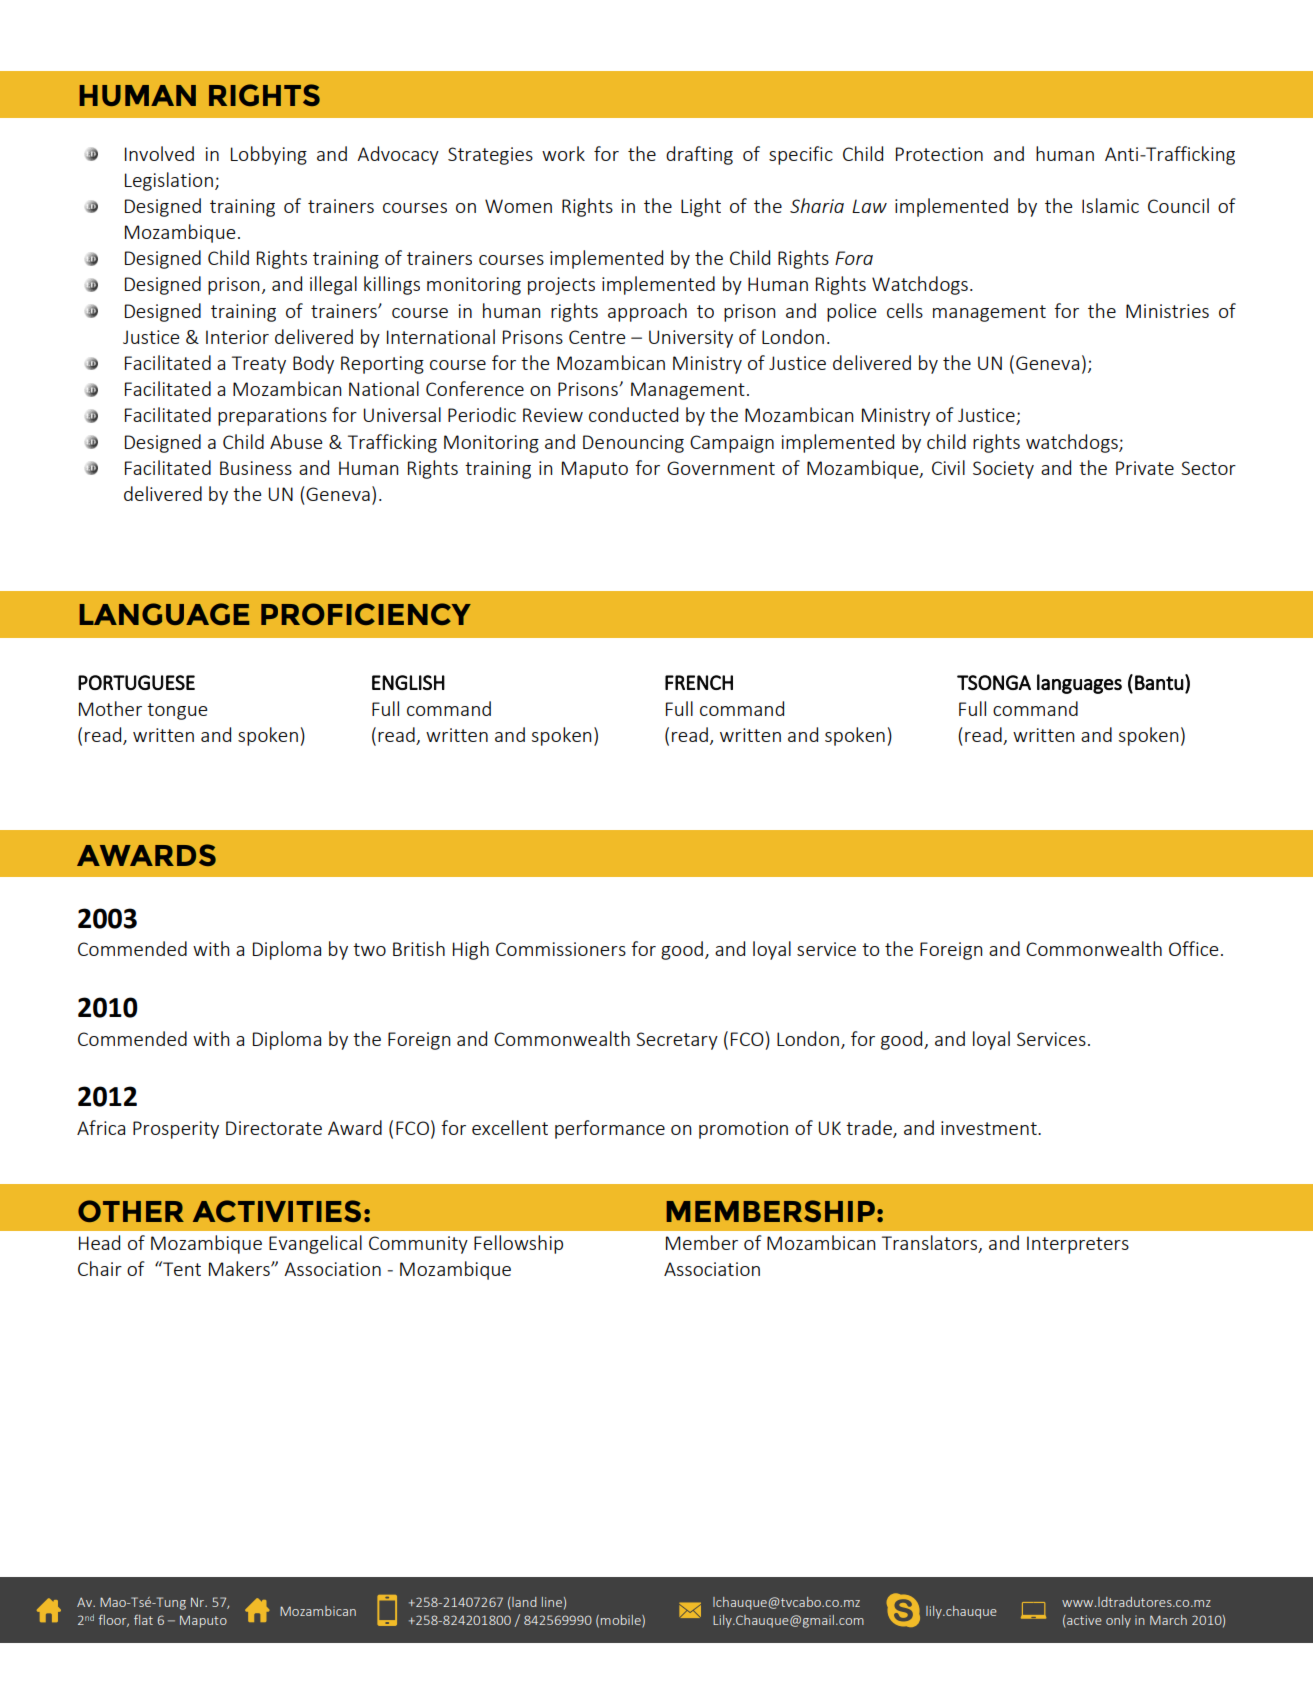 The height and width of the page is (1699, 1313). Describe the element at coordinates (169, 181) in the page. I see `Legislation` at that location.
